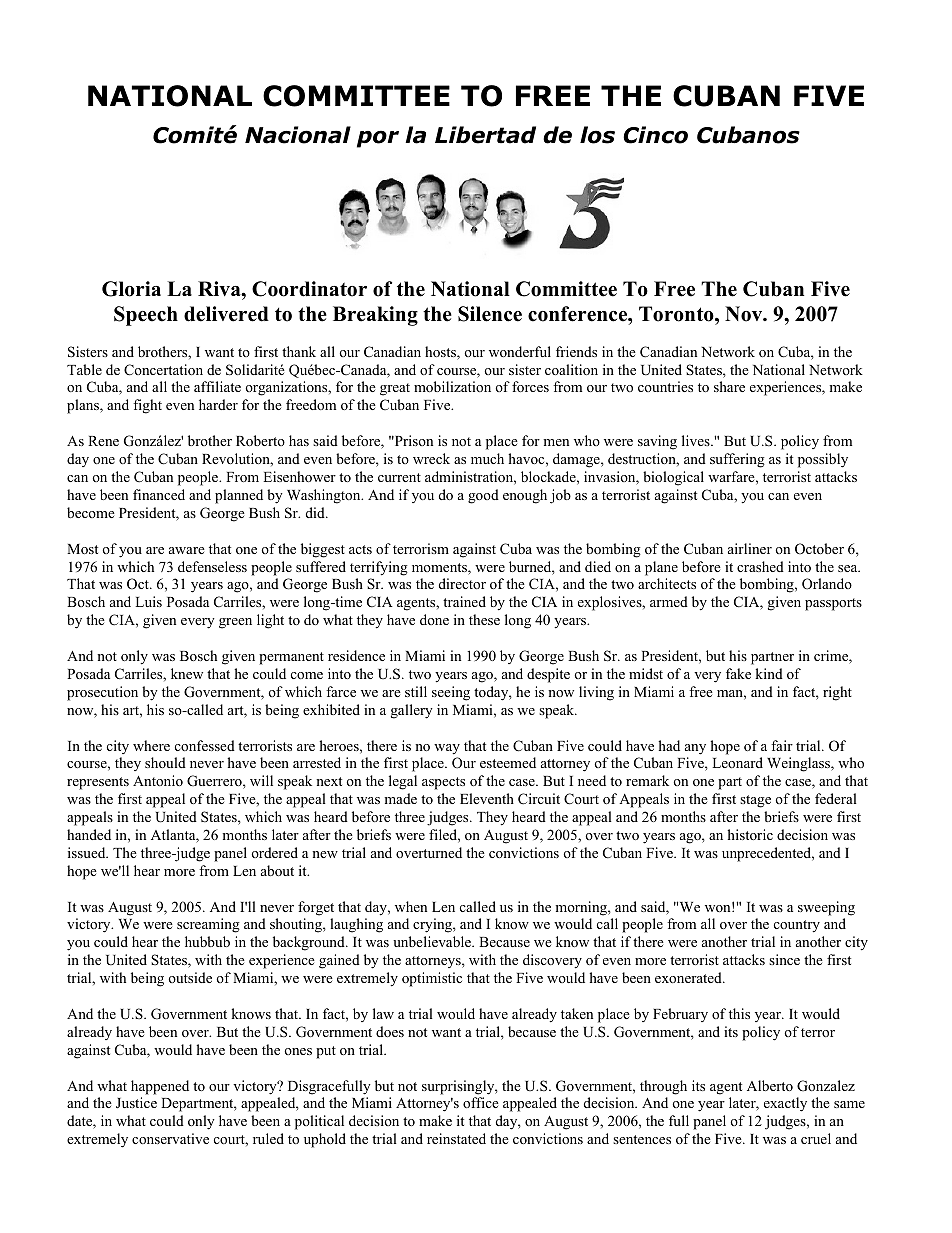 The image size is (952, 1233). Describe the element at coordinates (160, 1087) in the document. I see `happened` at that location.
